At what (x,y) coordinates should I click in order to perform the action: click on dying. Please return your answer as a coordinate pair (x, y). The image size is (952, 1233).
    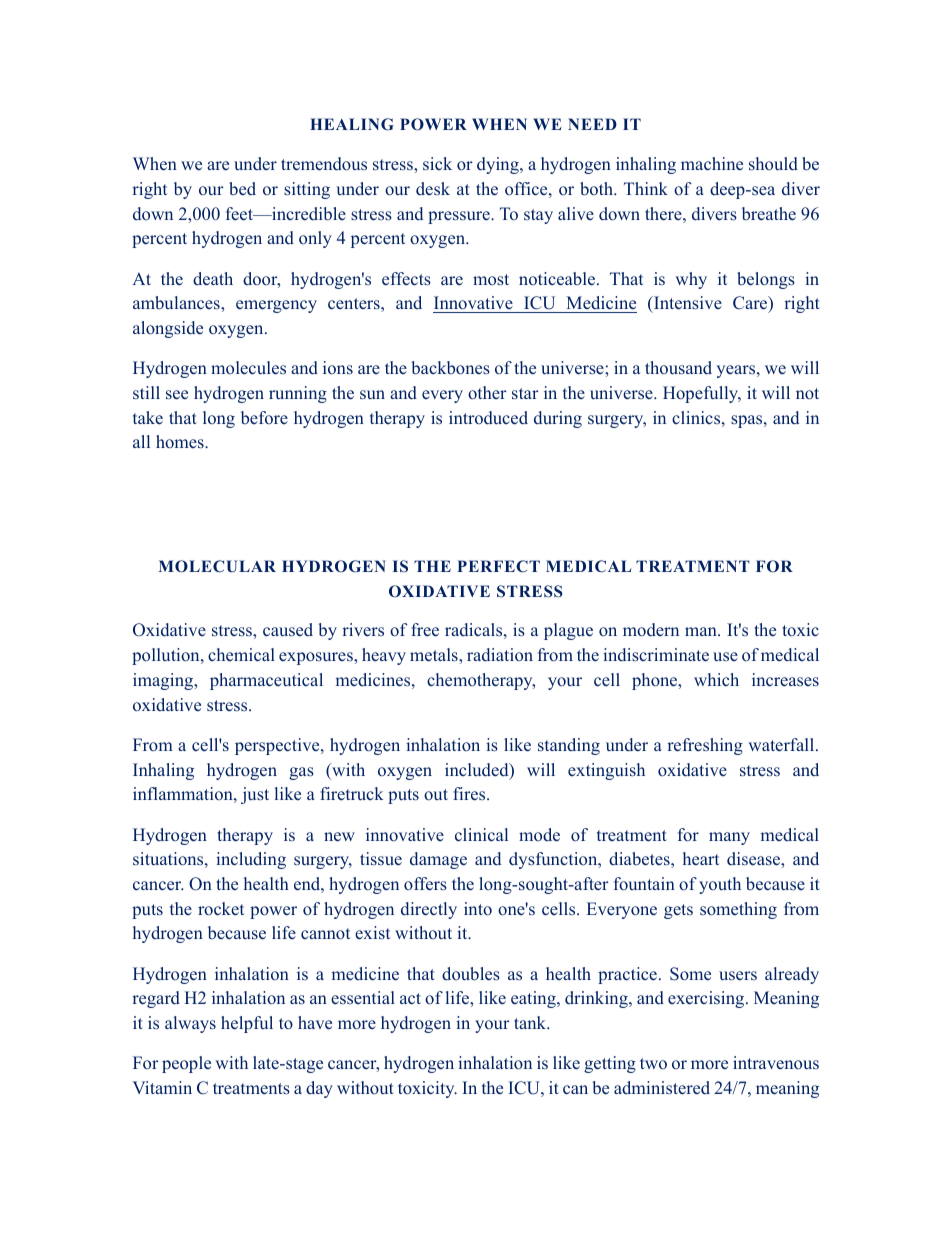
    Looking at the image, I should click on (499, 165).
